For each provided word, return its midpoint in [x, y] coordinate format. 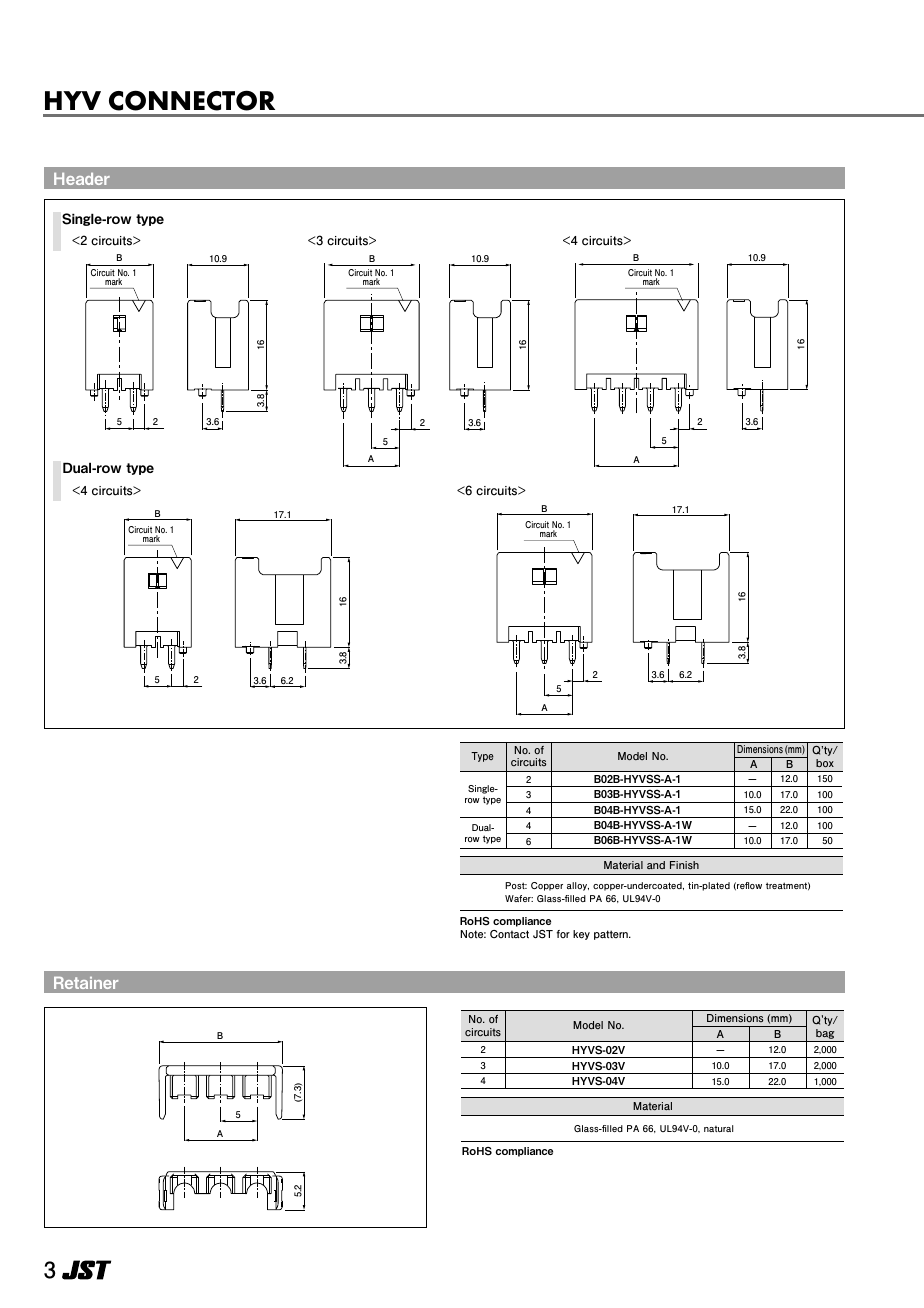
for [563, 934]
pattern [612, 935]
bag [825, 1035]
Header [82, 179]
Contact [509, 934]
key [581, 935]
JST [543, 934]
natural [718, 1128]
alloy [578, 886]
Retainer [86, 983]
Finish [684, 865]
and [656, 865]
